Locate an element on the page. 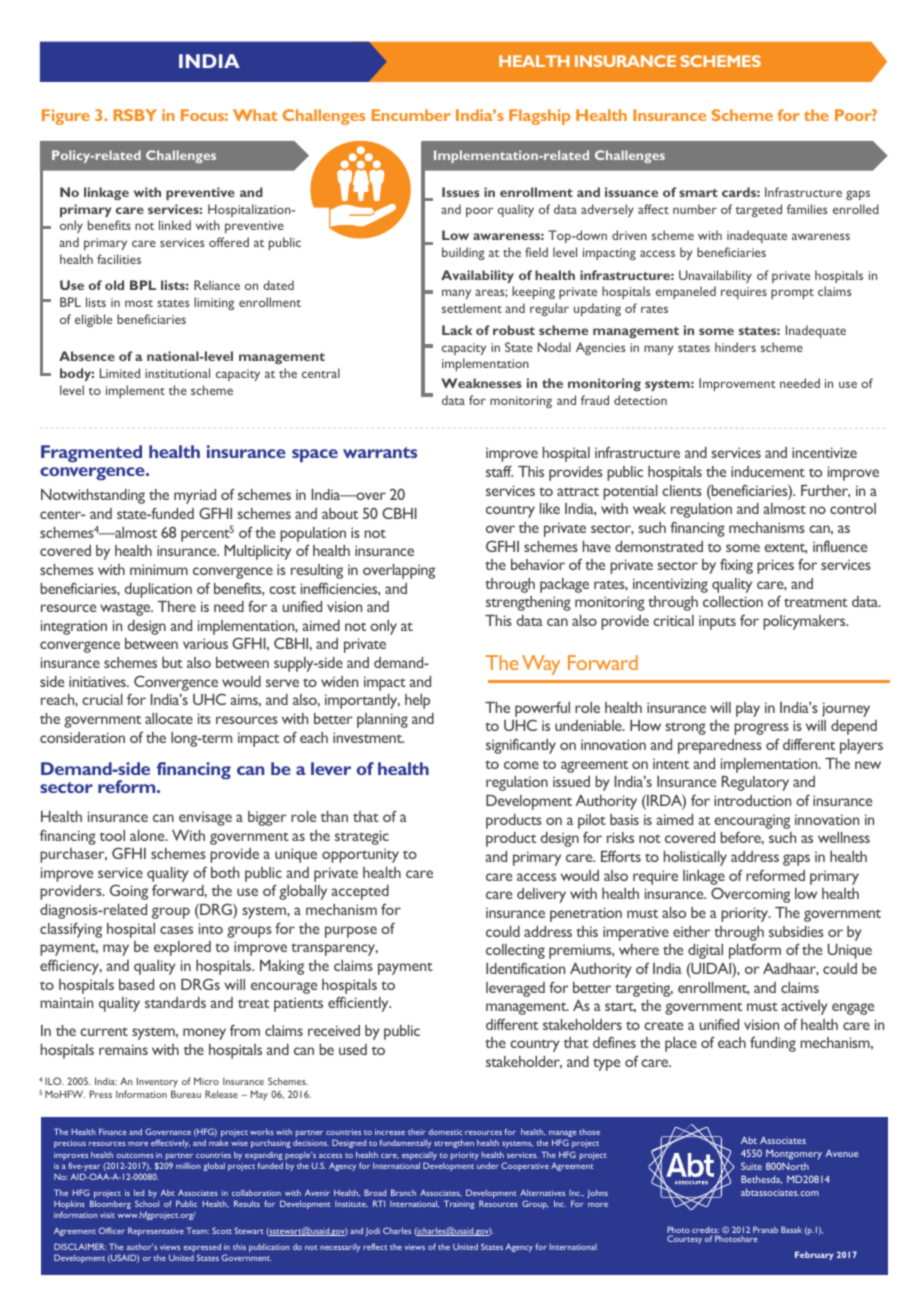 The width and height of the page is (924, 1308). Pranab is located at coordinates (765, 1229).
